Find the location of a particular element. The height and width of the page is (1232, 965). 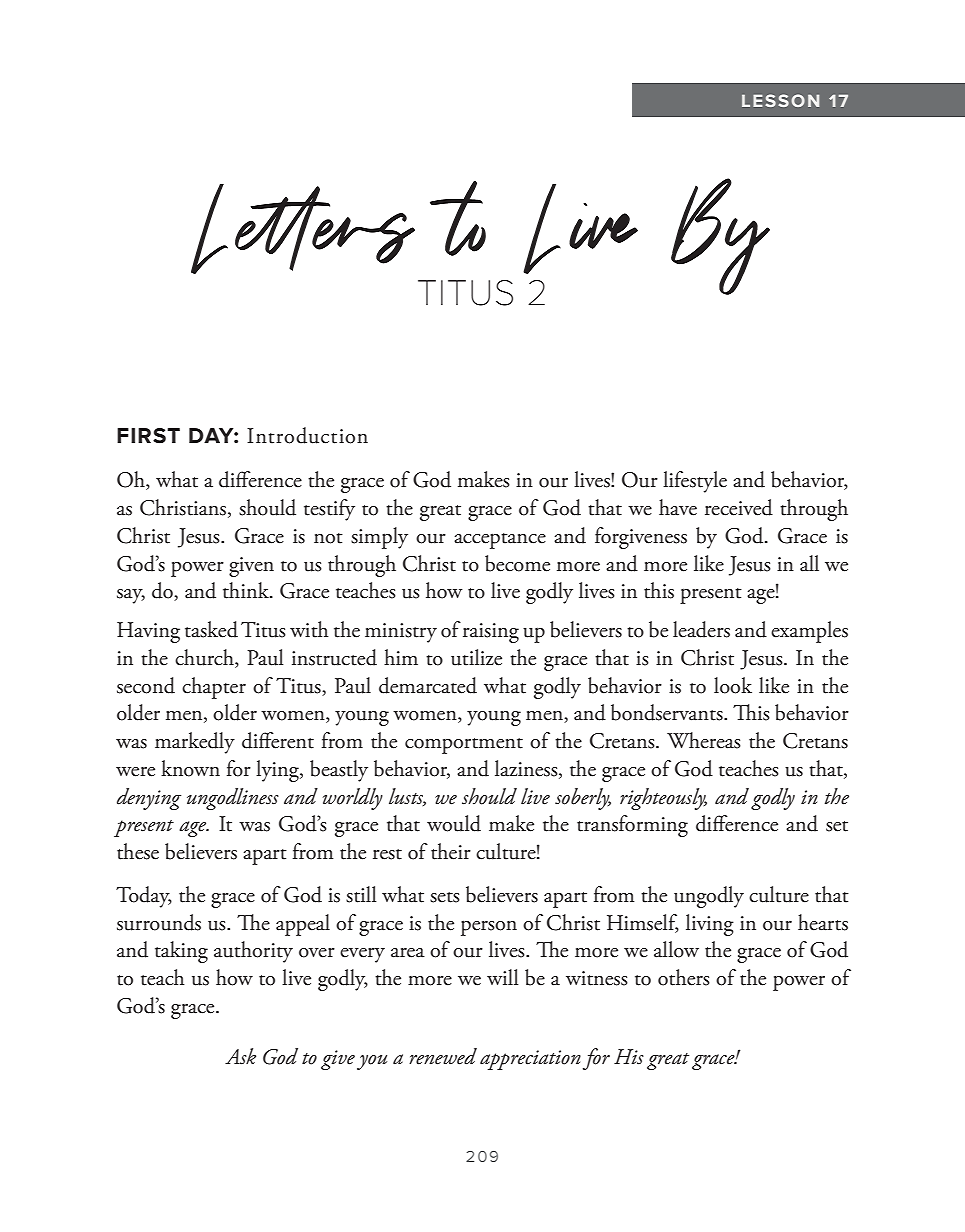

leaders is located at coordinates (701, 629).
